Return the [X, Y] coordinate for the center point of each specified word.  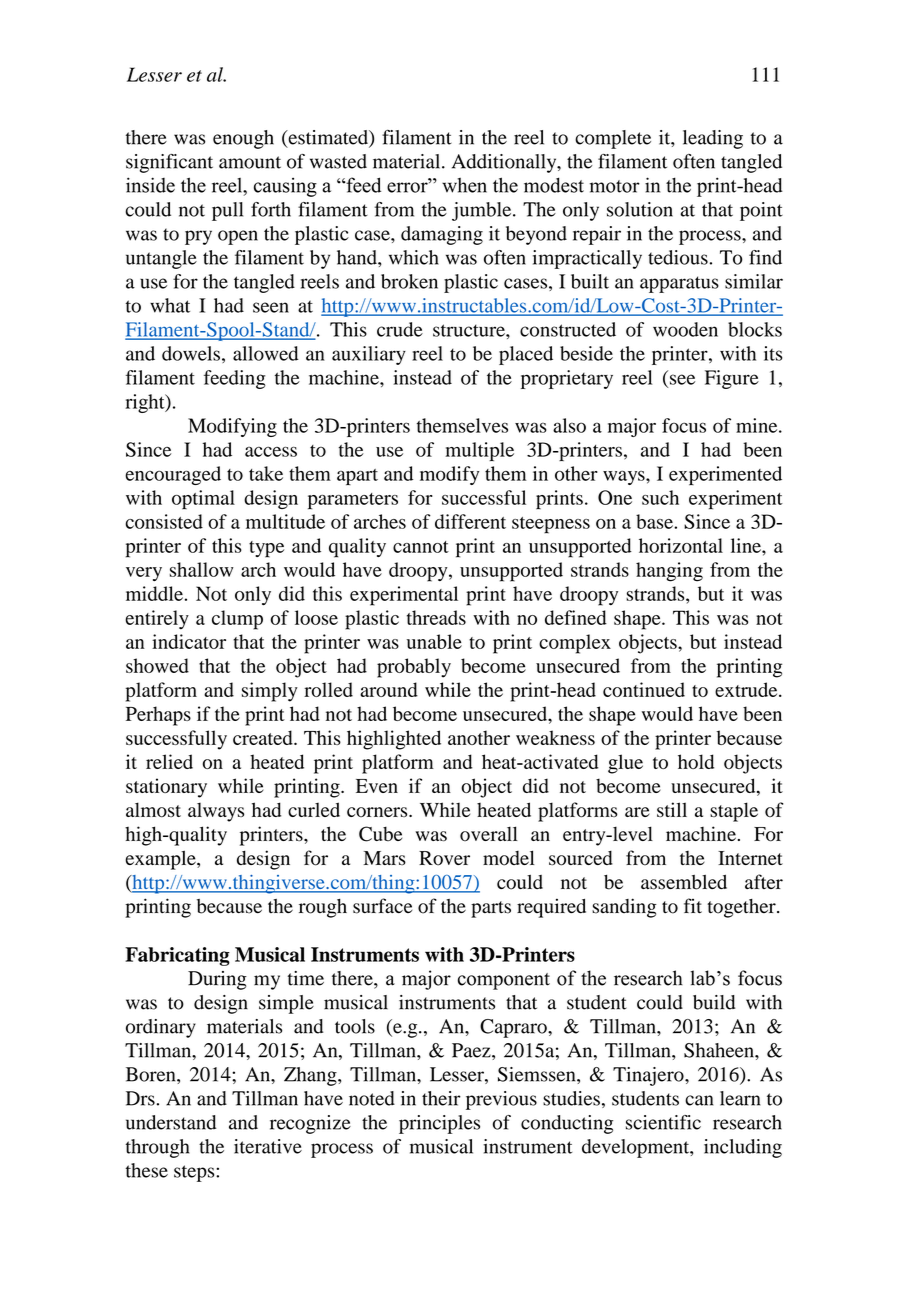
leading [713, 139]
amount [250, 162]
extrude [747, 689]
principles [439, 1124]
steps [195, 1173]
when [464, 185]
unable [434, 641]
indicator [189, 641]
